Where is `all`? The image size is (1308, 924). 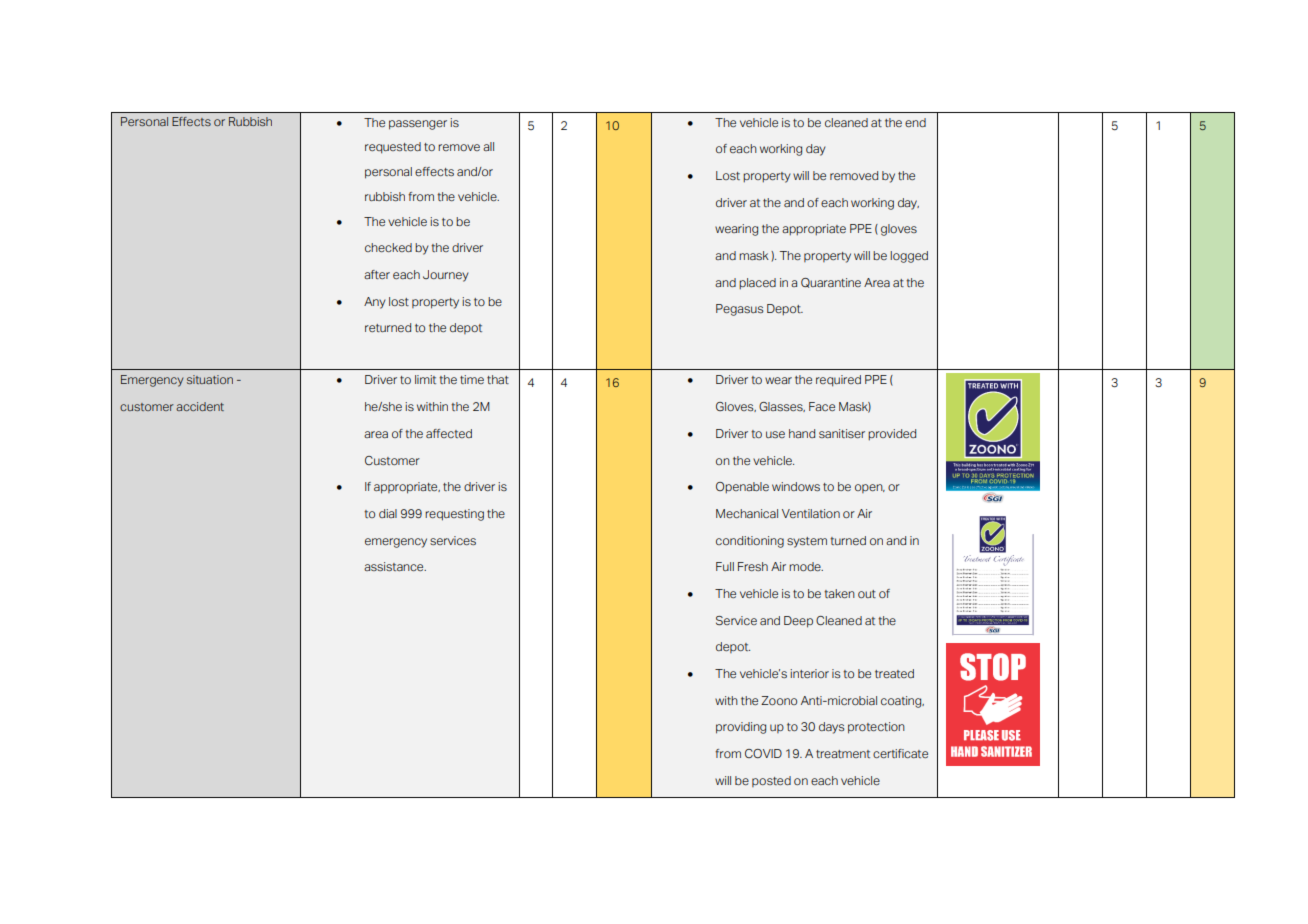 all is located at coordinates (488, 146).
